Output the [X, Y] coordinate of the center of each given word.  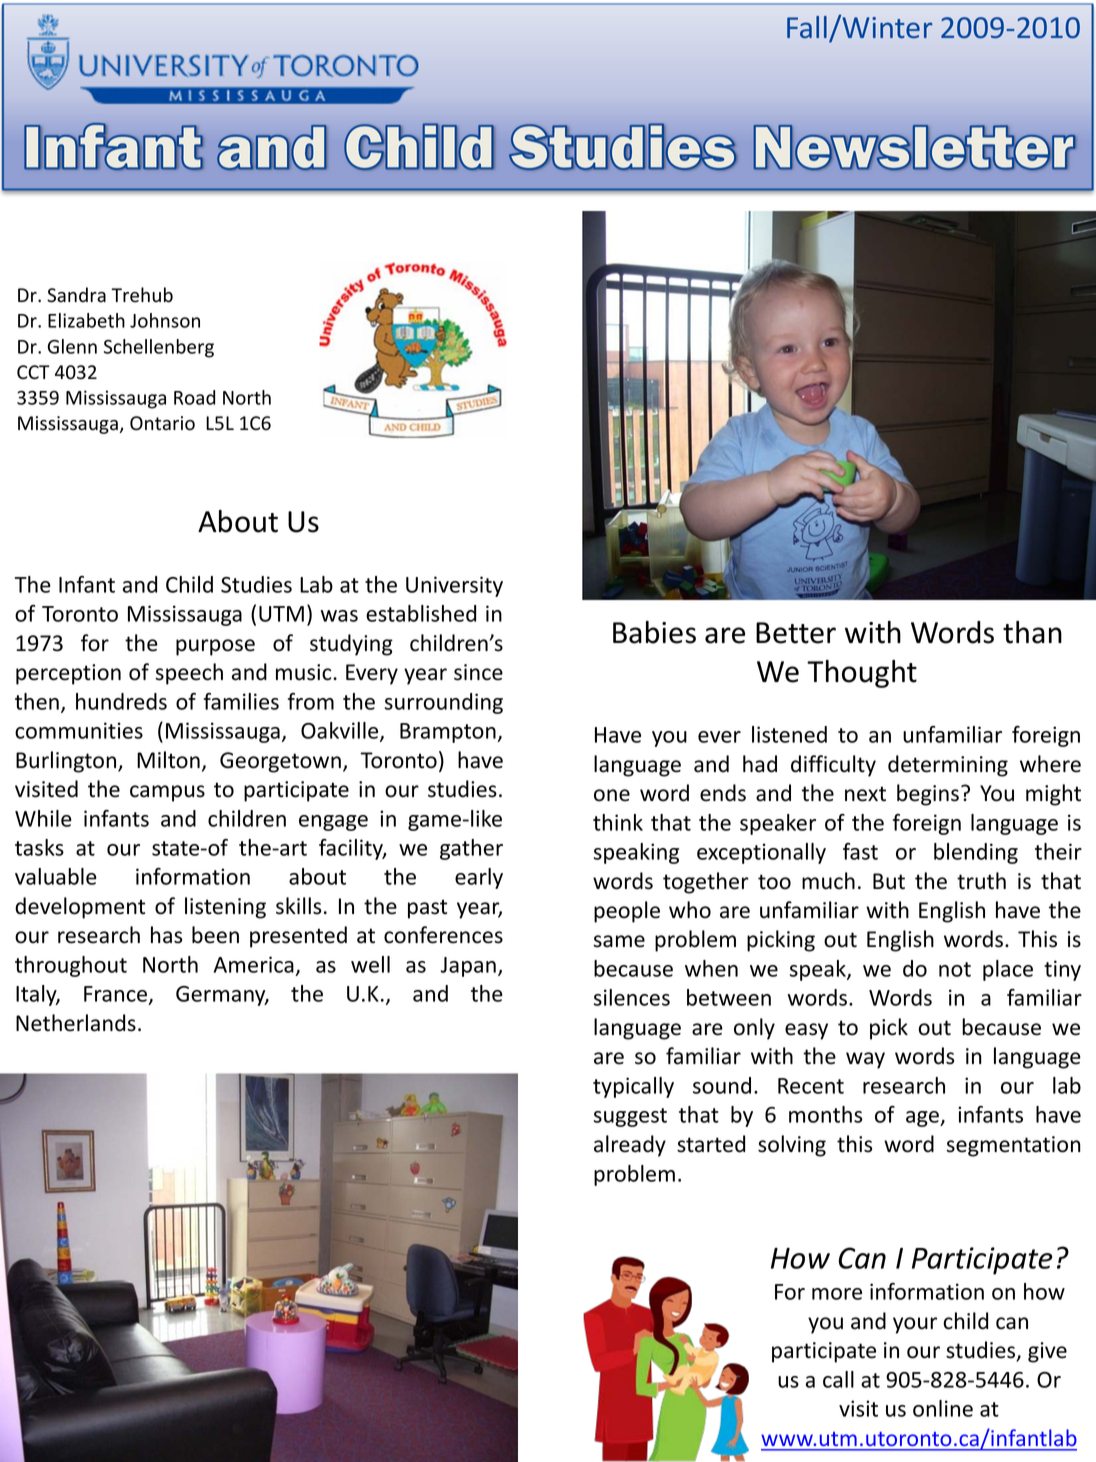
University [454, 586]
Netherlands [76, 1023]
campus [167, 793]
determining [948, 766]
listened [789, 734]
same [619, 941]
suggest [630, 1117]
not [955, 969]
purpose [215, 647]
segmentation [1014, 1146]
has [166, 935]
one [612, 795]
